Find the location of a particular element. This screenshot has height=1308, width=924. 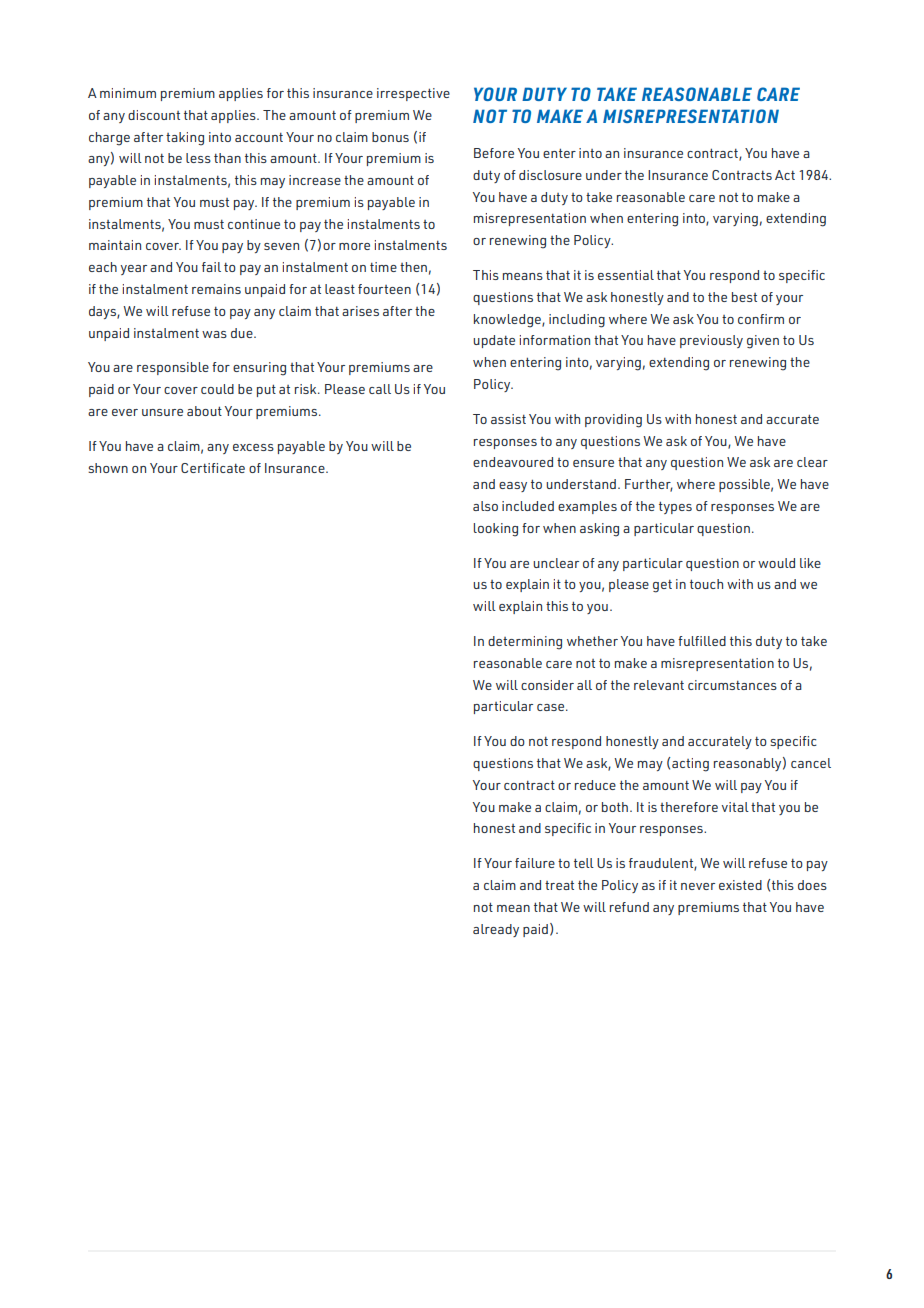

circumstances is located at coordinates (732, 685).
